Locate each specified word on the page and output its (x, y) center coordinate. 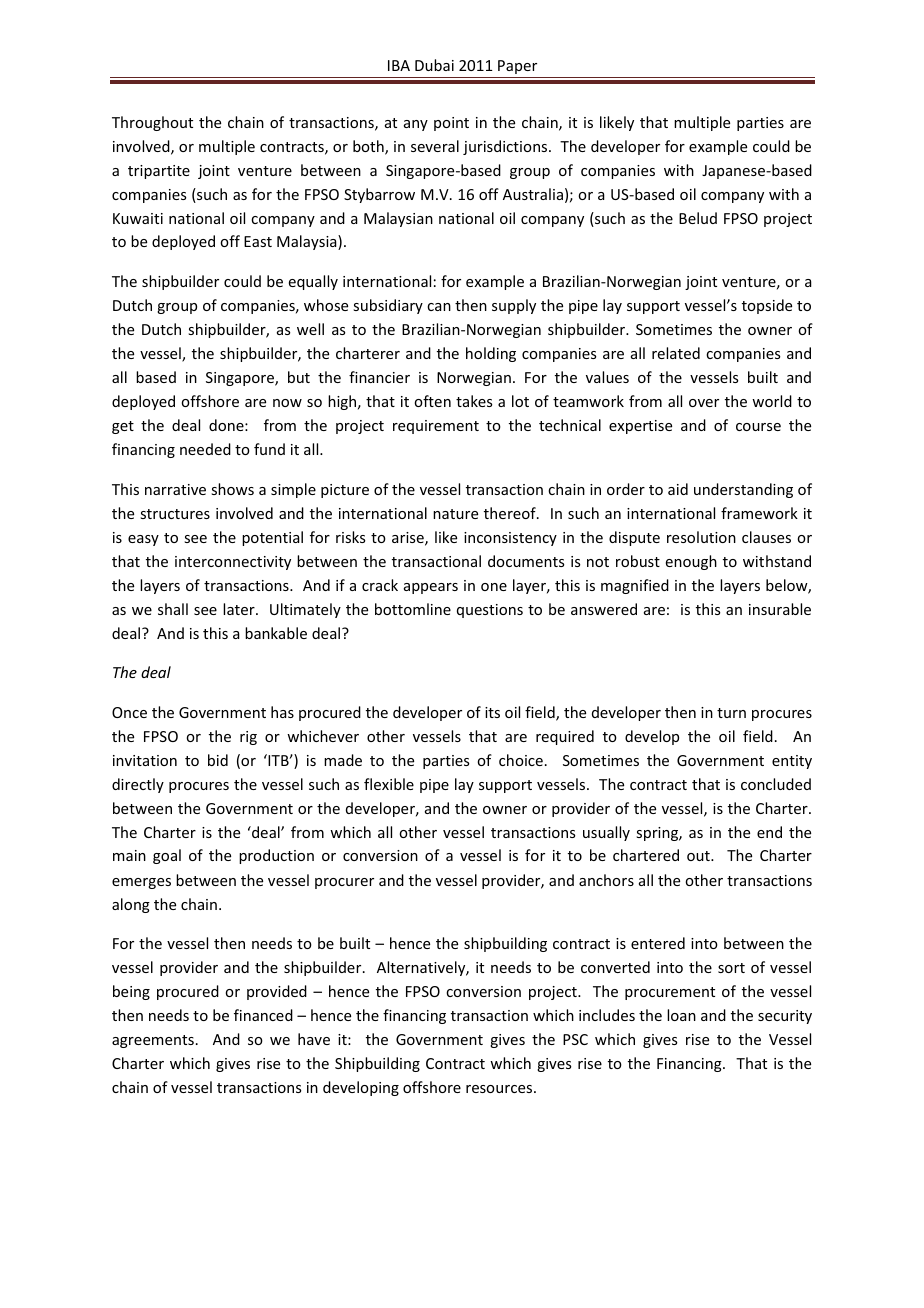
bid (218, 760)
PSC (575, 1039)
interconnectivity (233, 563)
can (439, 307)
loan (681, 1015)
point (451, 124)
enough (691, 562)
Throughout (152, 123)
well (310, 329)
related (676, 353)
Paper (517, 67)
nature (455, 514)
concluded (776, 784)
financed (263, 1015)
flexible (389, 784)
